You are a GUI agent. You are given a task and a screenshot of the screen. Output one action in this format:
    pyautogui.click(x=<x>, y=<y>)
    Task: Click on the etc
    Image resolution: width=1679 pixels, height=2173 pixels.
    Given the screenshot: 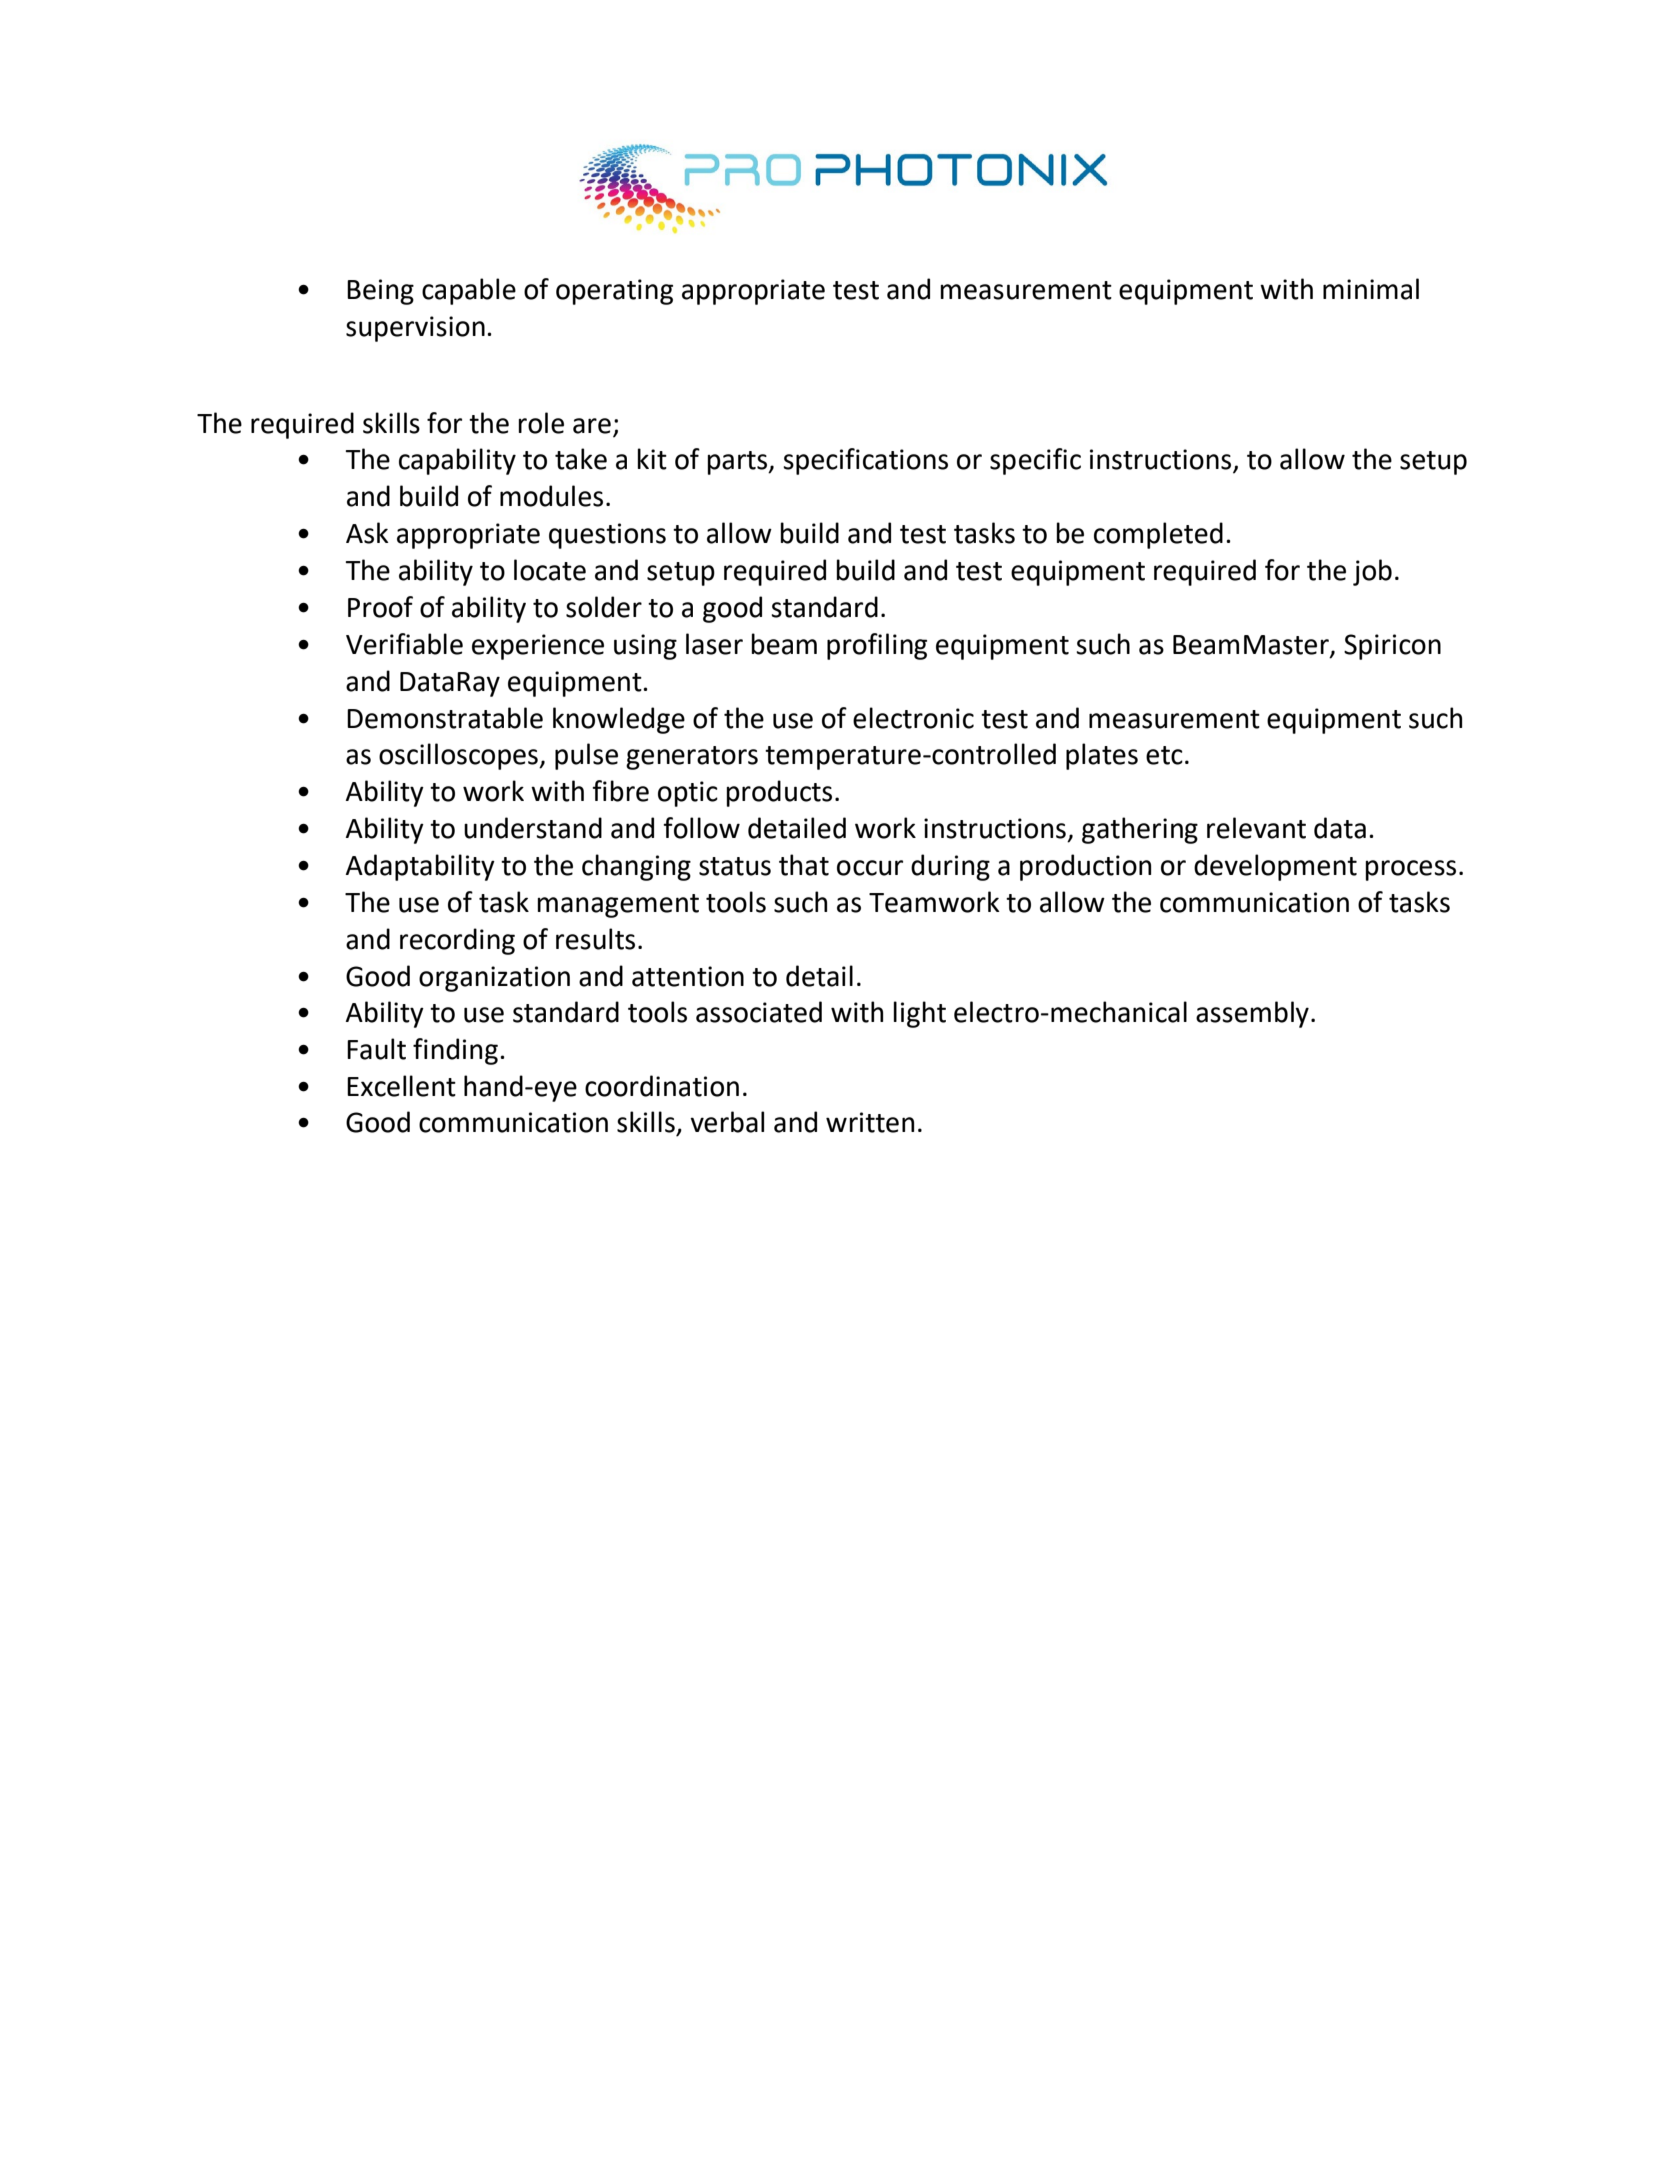 What is the action you would take?
    pyautogui.click(x=1164, y=755)
